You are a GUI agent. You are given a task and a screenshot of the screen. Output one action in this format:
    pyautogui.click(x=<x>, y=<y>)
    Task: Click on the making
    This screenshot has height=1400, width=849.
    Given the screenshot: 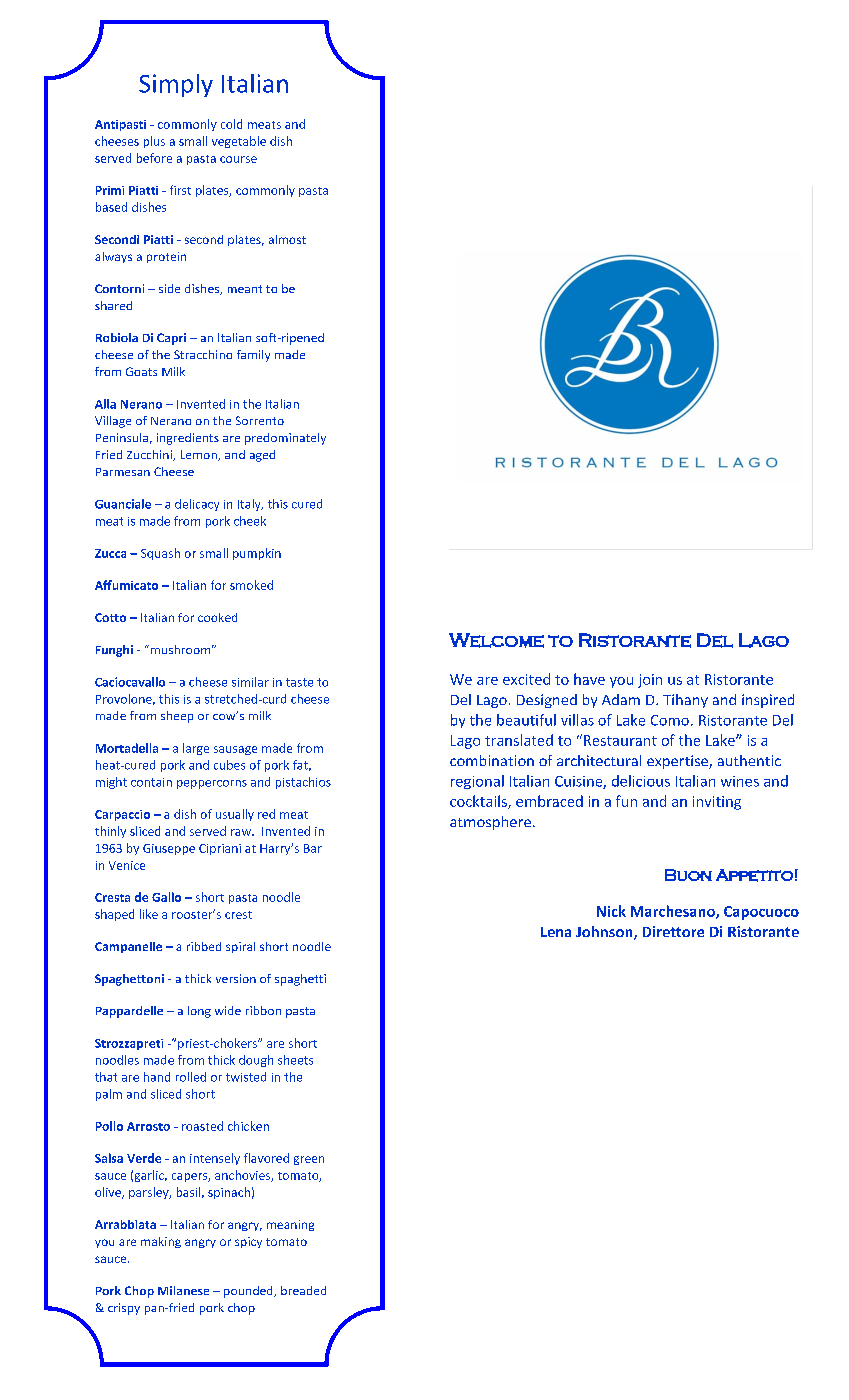 What is the action you would take?
    pyautogui.click(x=161, y=1242)
